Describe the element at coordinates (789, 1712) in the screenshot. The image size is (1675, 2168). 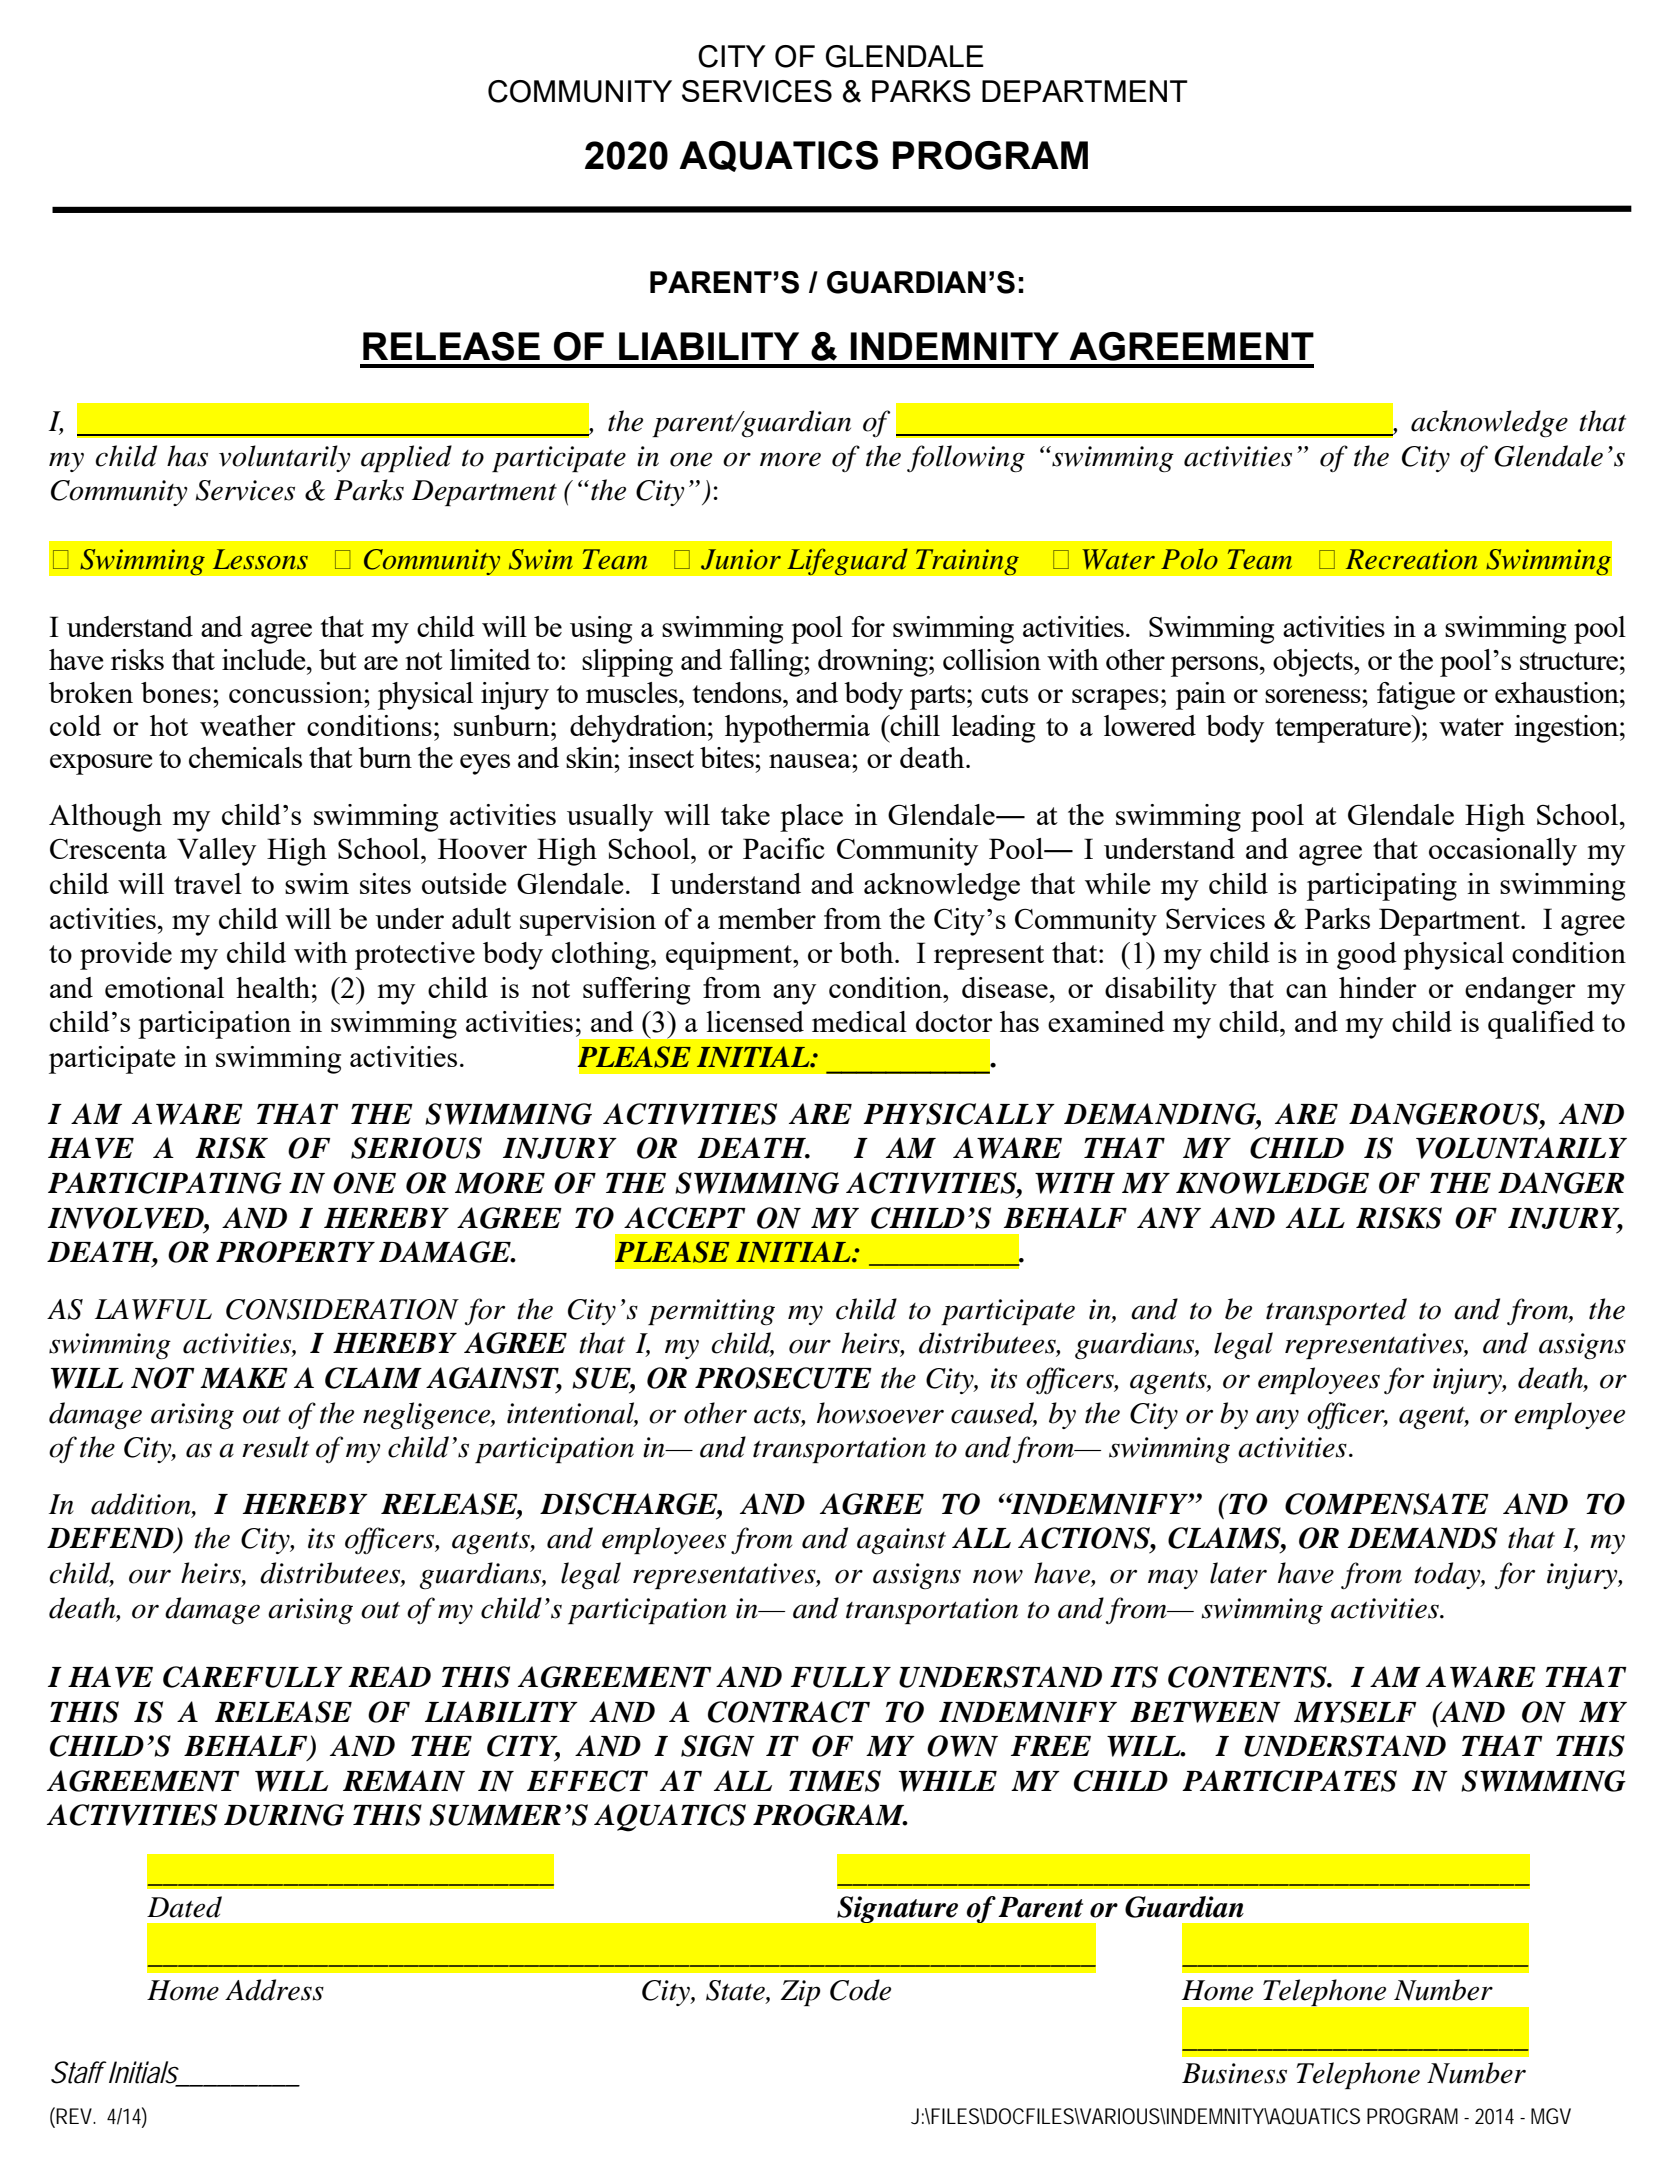
I see `CONTRACT` at that location.
